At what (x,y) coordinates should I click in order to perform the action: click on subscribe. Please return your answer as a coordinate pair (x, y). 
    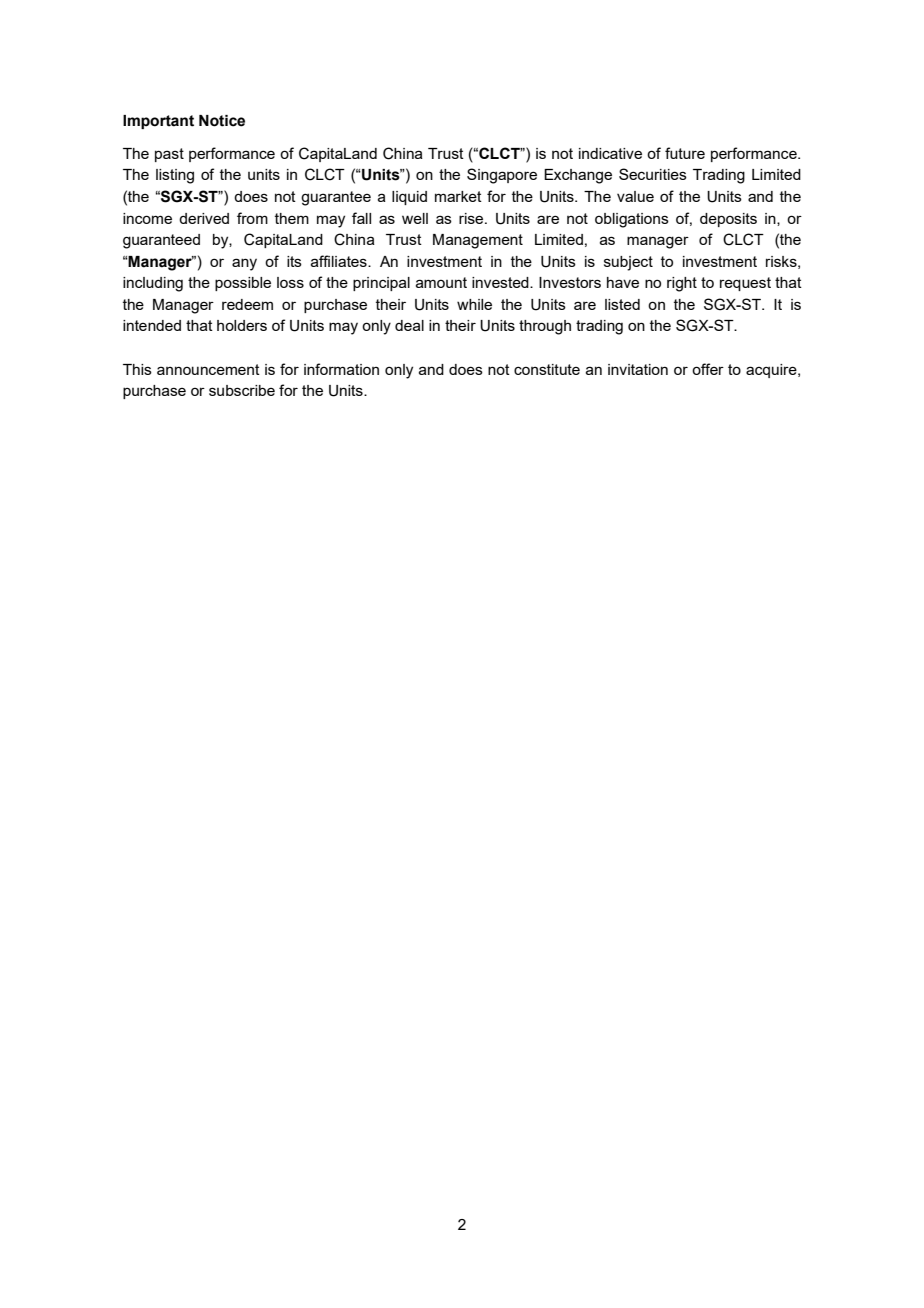
    Looking at the image, I should click on (242, 390).
